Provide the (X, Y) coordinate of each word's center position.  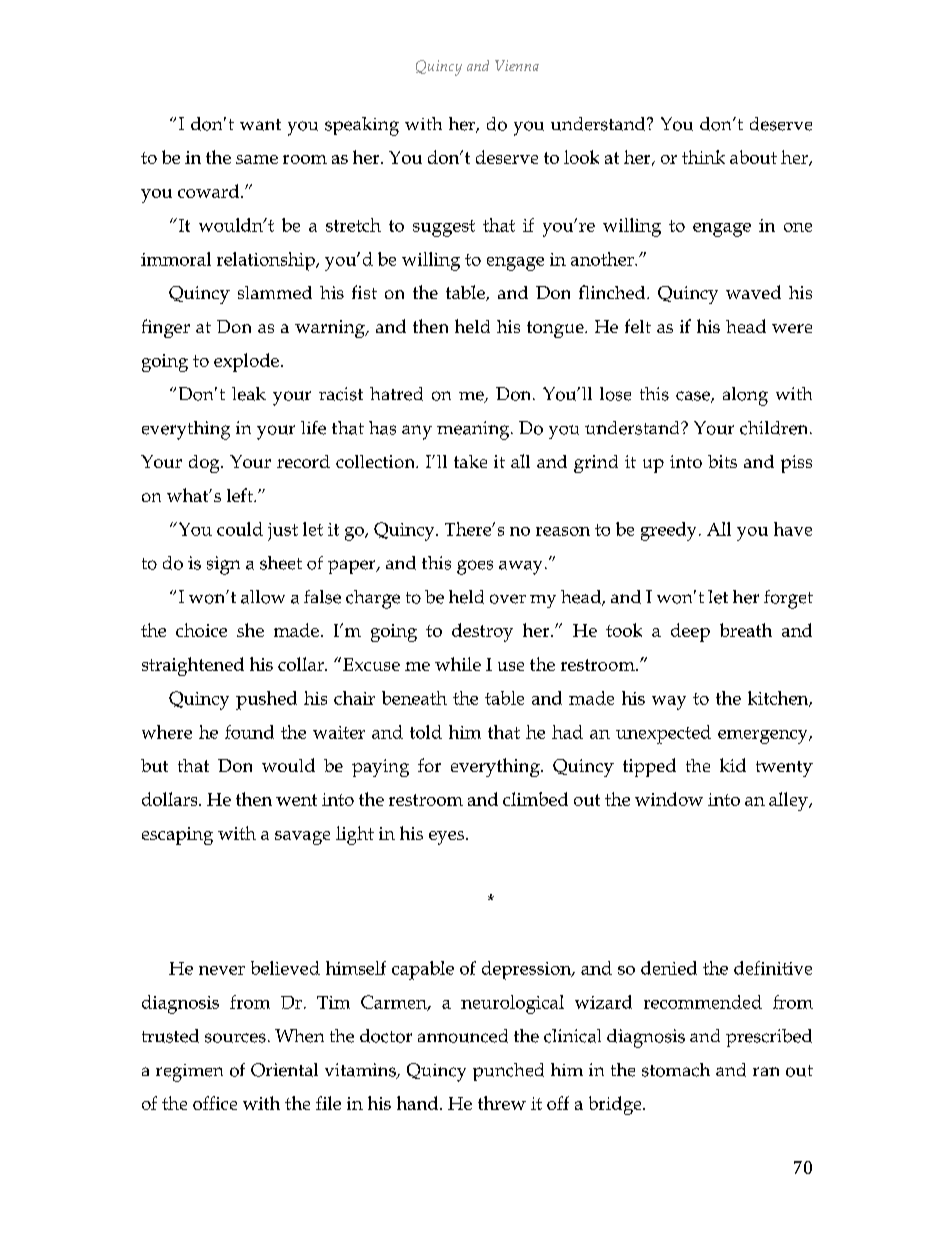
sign (223, 565)
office (215, 1103)
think (703, 157)
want (260, 125)
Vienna (517, 65)
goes (475, 567)
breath (746, 630)
